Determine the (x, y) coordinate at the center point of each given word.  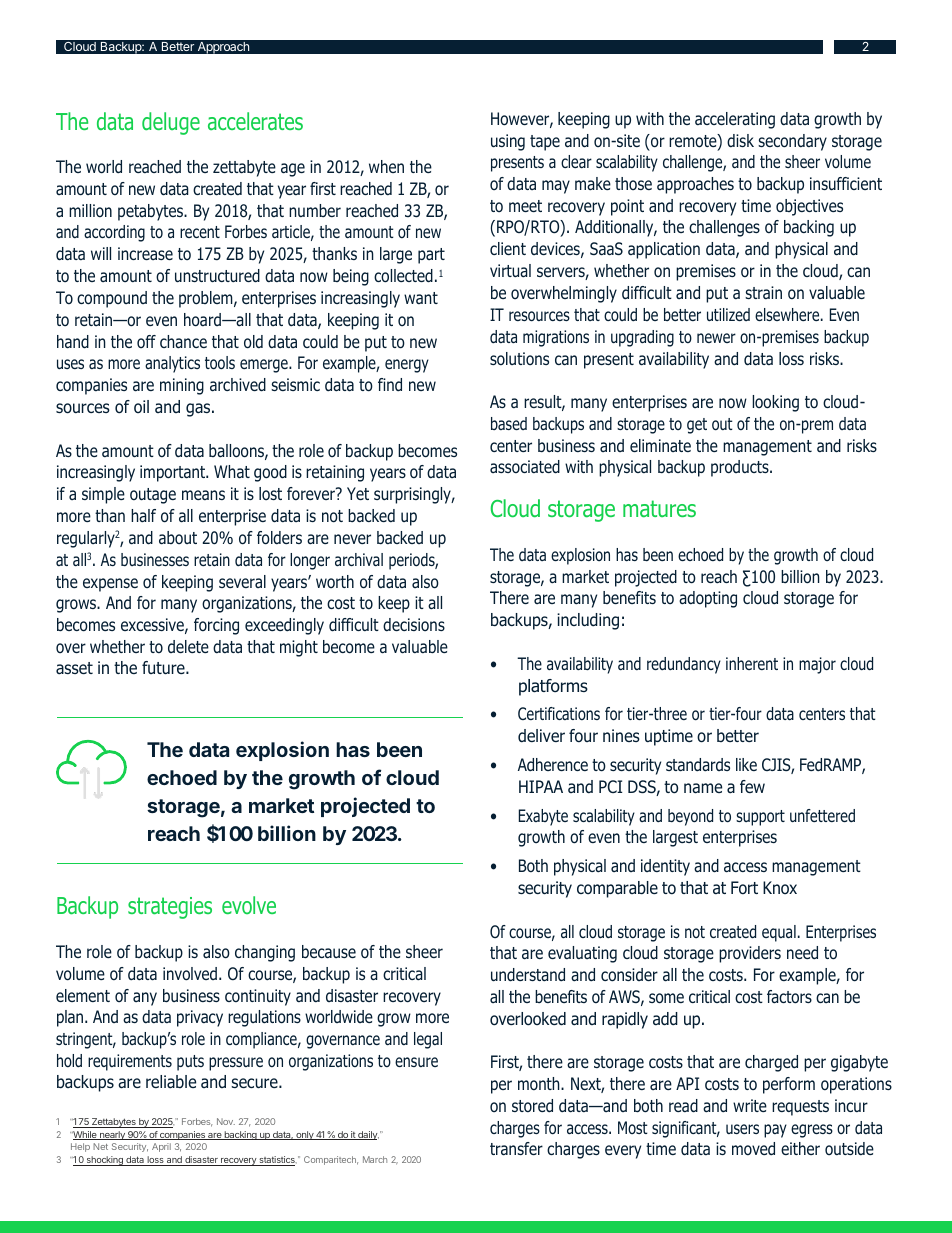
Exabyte (543, 817)
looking (775, 403)
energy (407, 366)
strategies (170, 908)
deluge (171, 123)
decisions (414, 624)
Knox (780, 887)
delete (188, 646)
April (161, 1147)
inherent (752, 663)
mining (182, 386)
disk (740, 140)
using (508, 142)
